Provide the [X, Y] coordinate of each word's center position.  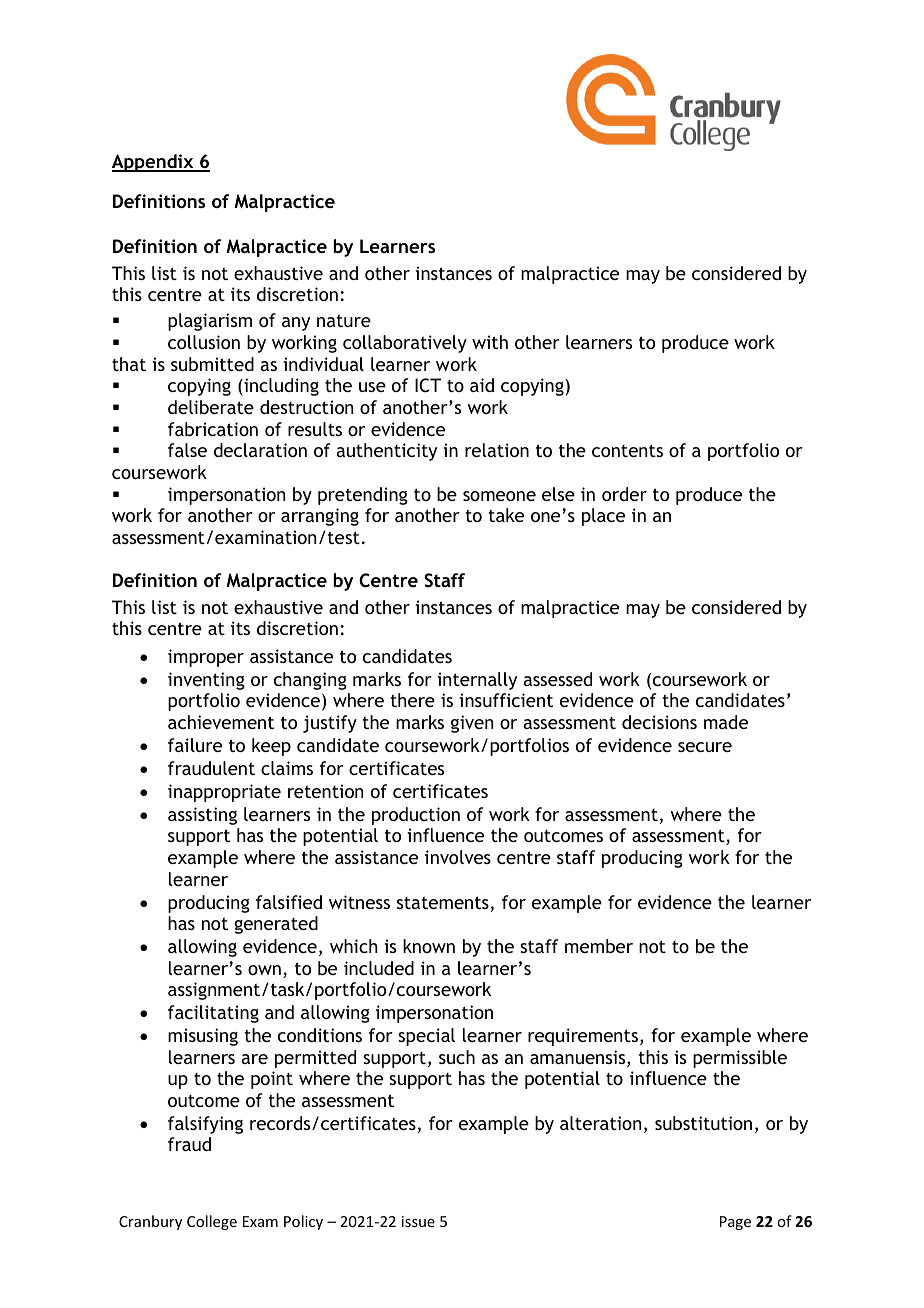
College [212, 1222]
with [490, 342]
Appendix [154, 163]
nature [344, 320]
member [599, 946]
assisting [202, 816]
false [187, 450]
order [624, 494]
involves [458, 857]
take [506, 515]
